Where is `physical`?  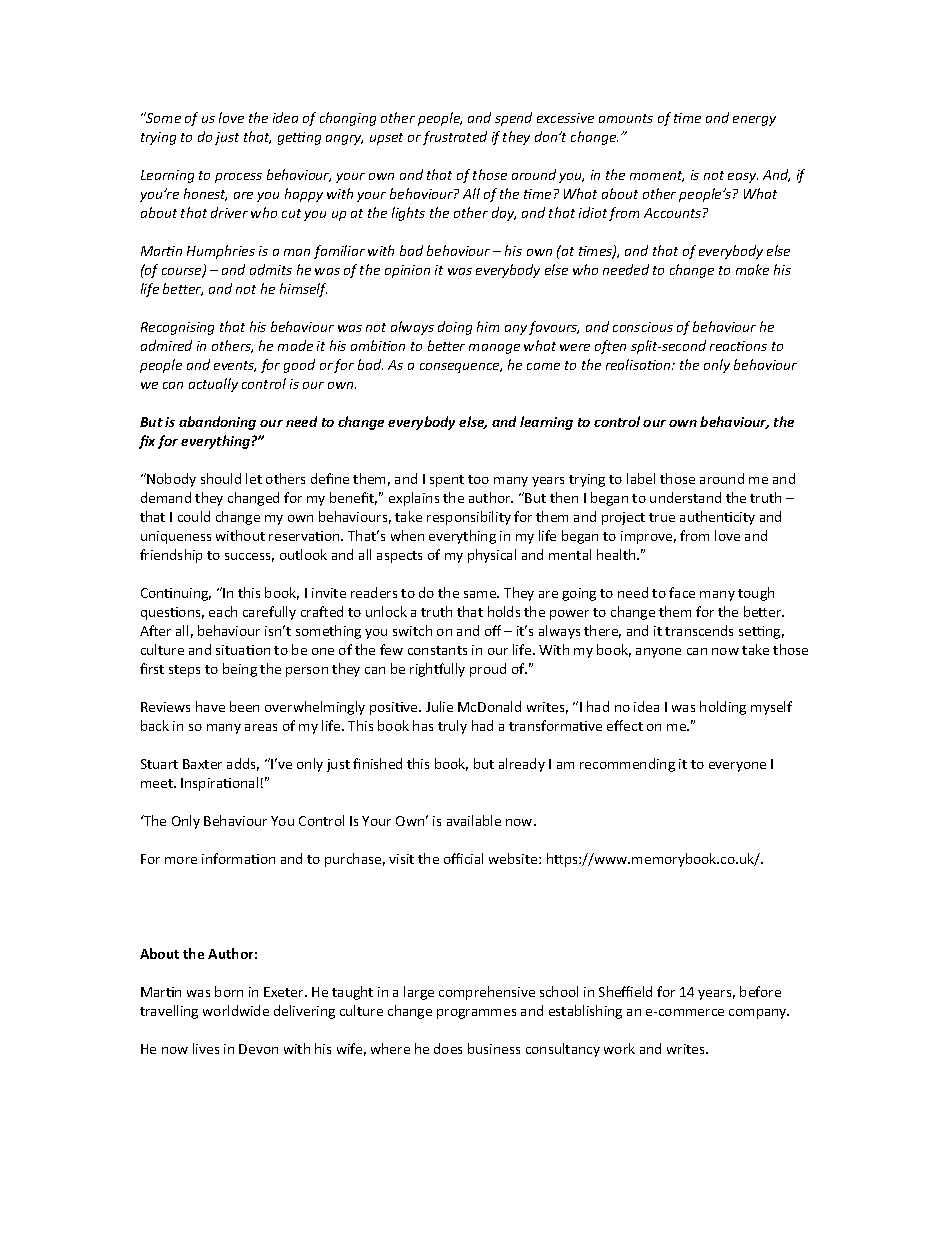
physical is located at coordinates (492, 556).
